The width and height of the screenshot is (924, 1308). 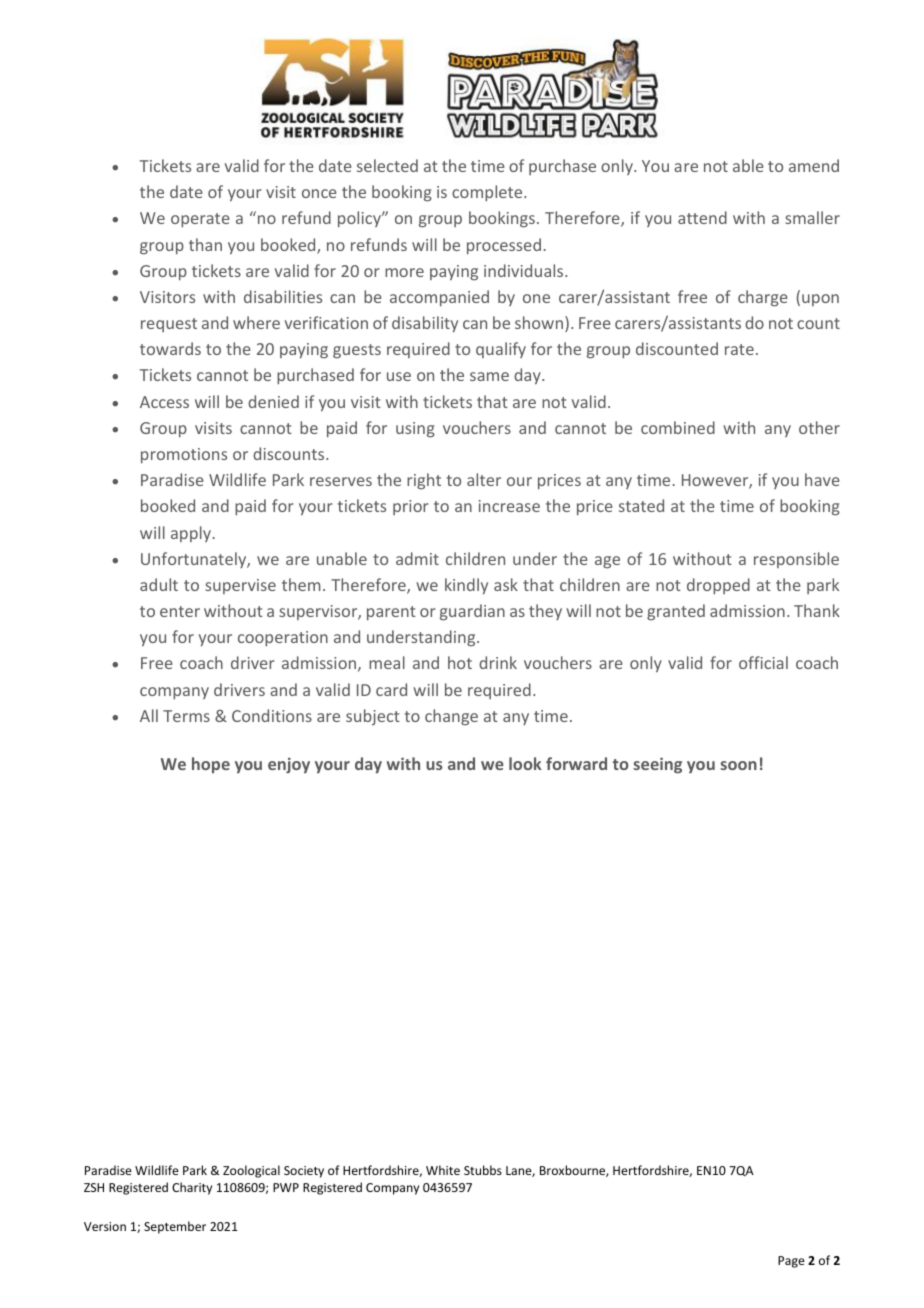 I want to click on soon, so click(x=738, y=765).
